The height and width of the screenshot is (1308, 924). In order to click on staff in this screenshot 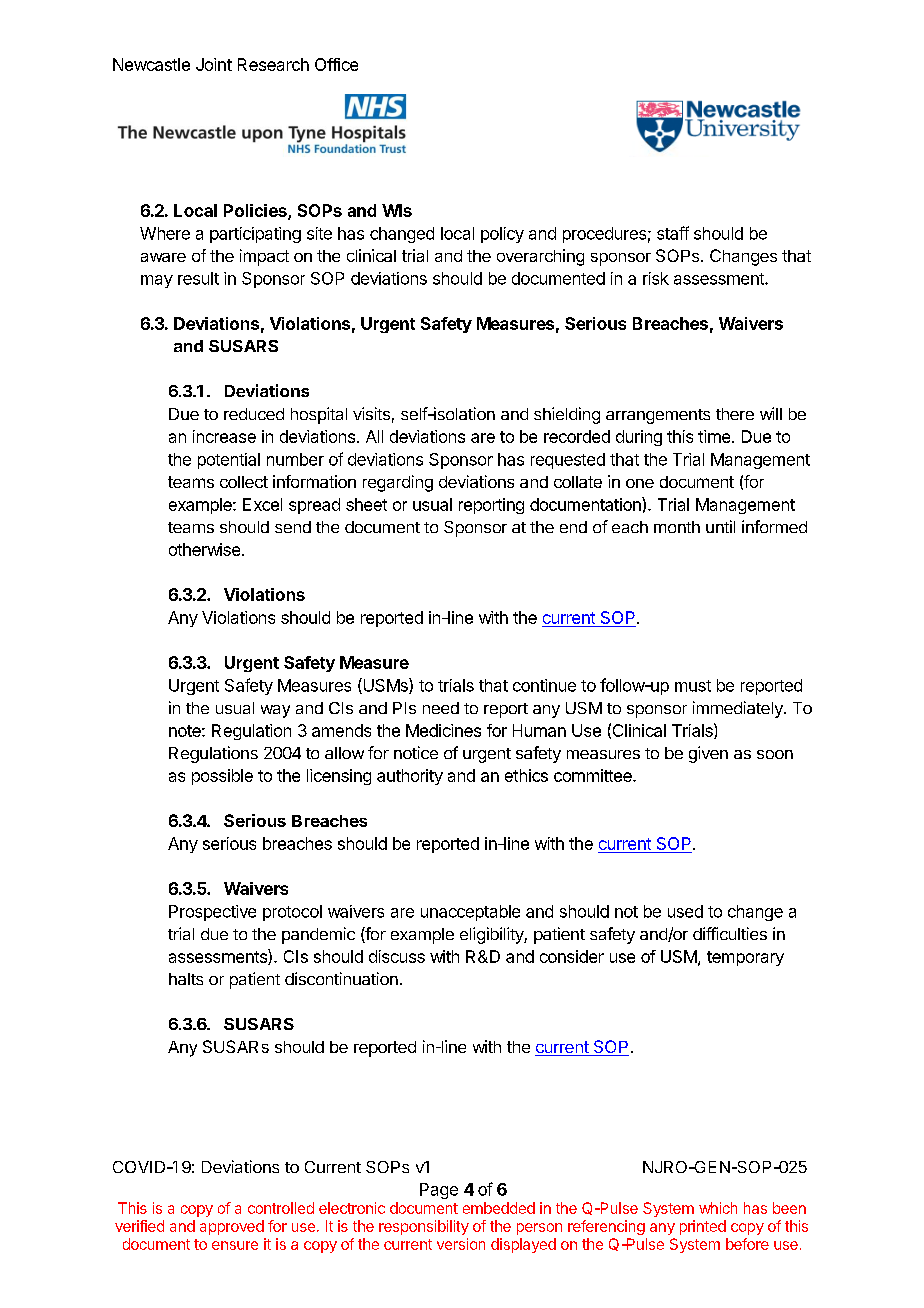, I will do `click(673, 233)`.
